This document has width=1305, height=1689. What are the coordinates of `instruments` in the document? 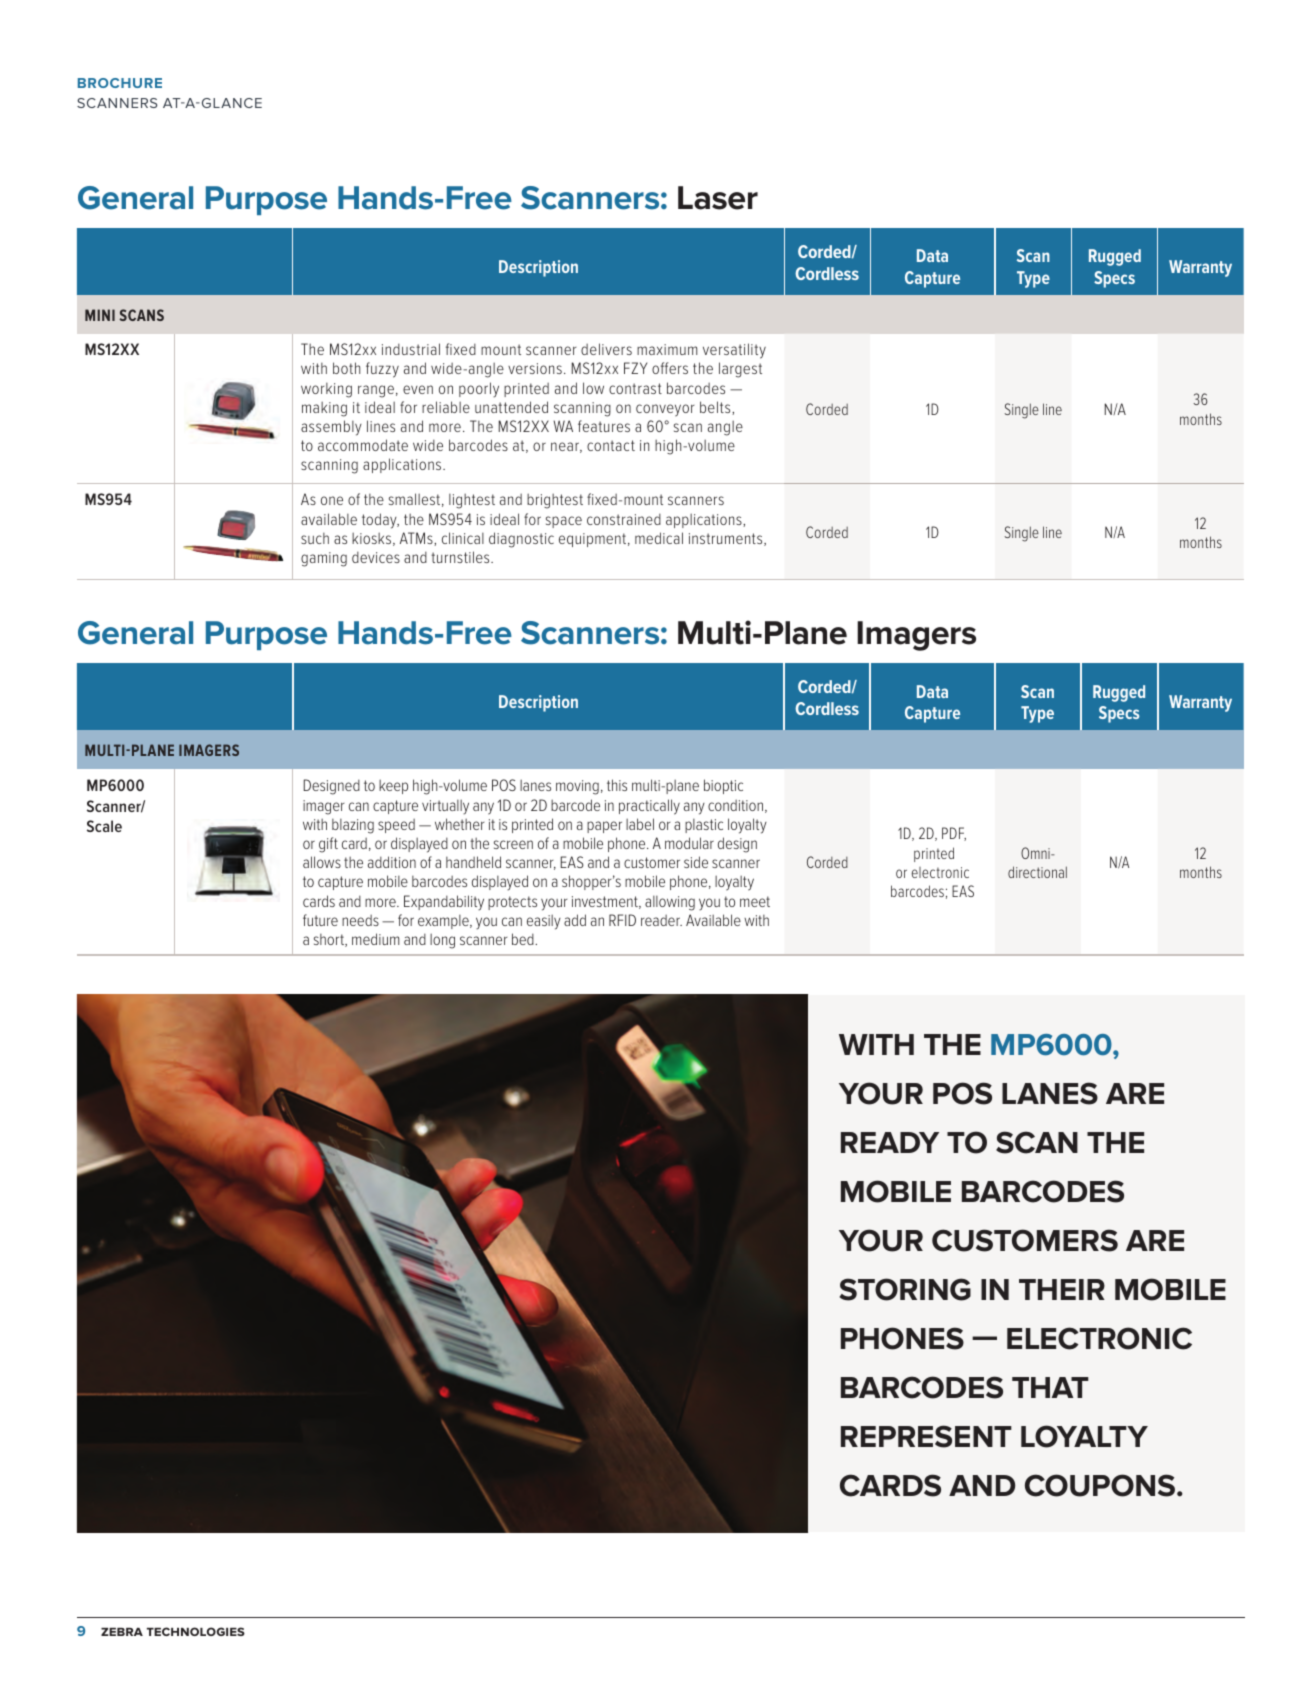 It's located at (727, 539).
